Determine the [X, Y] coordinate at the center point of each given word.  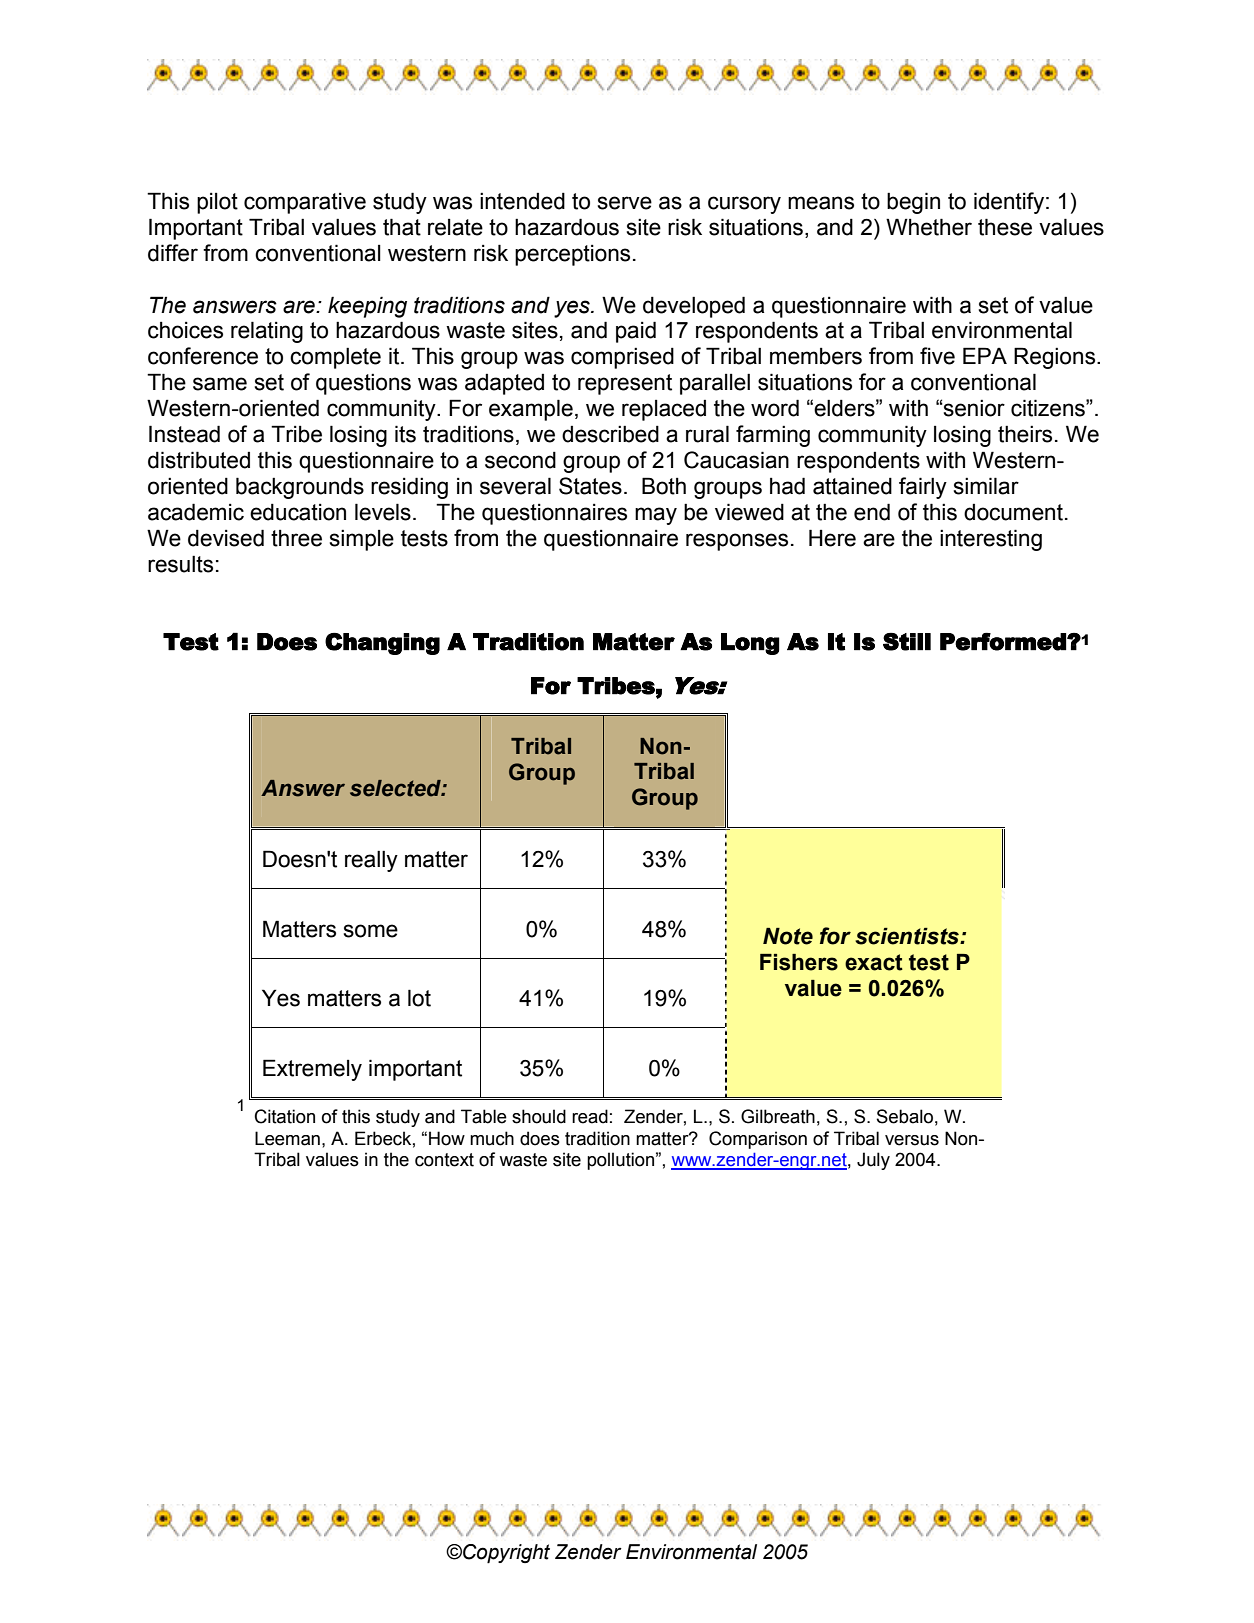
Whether [929, 227]
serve [625, 203]
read [590, 1116]
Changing [382, 644]
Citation [285, 1116]
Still [907, 642]
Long [750, 644]
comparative [305, 203]
